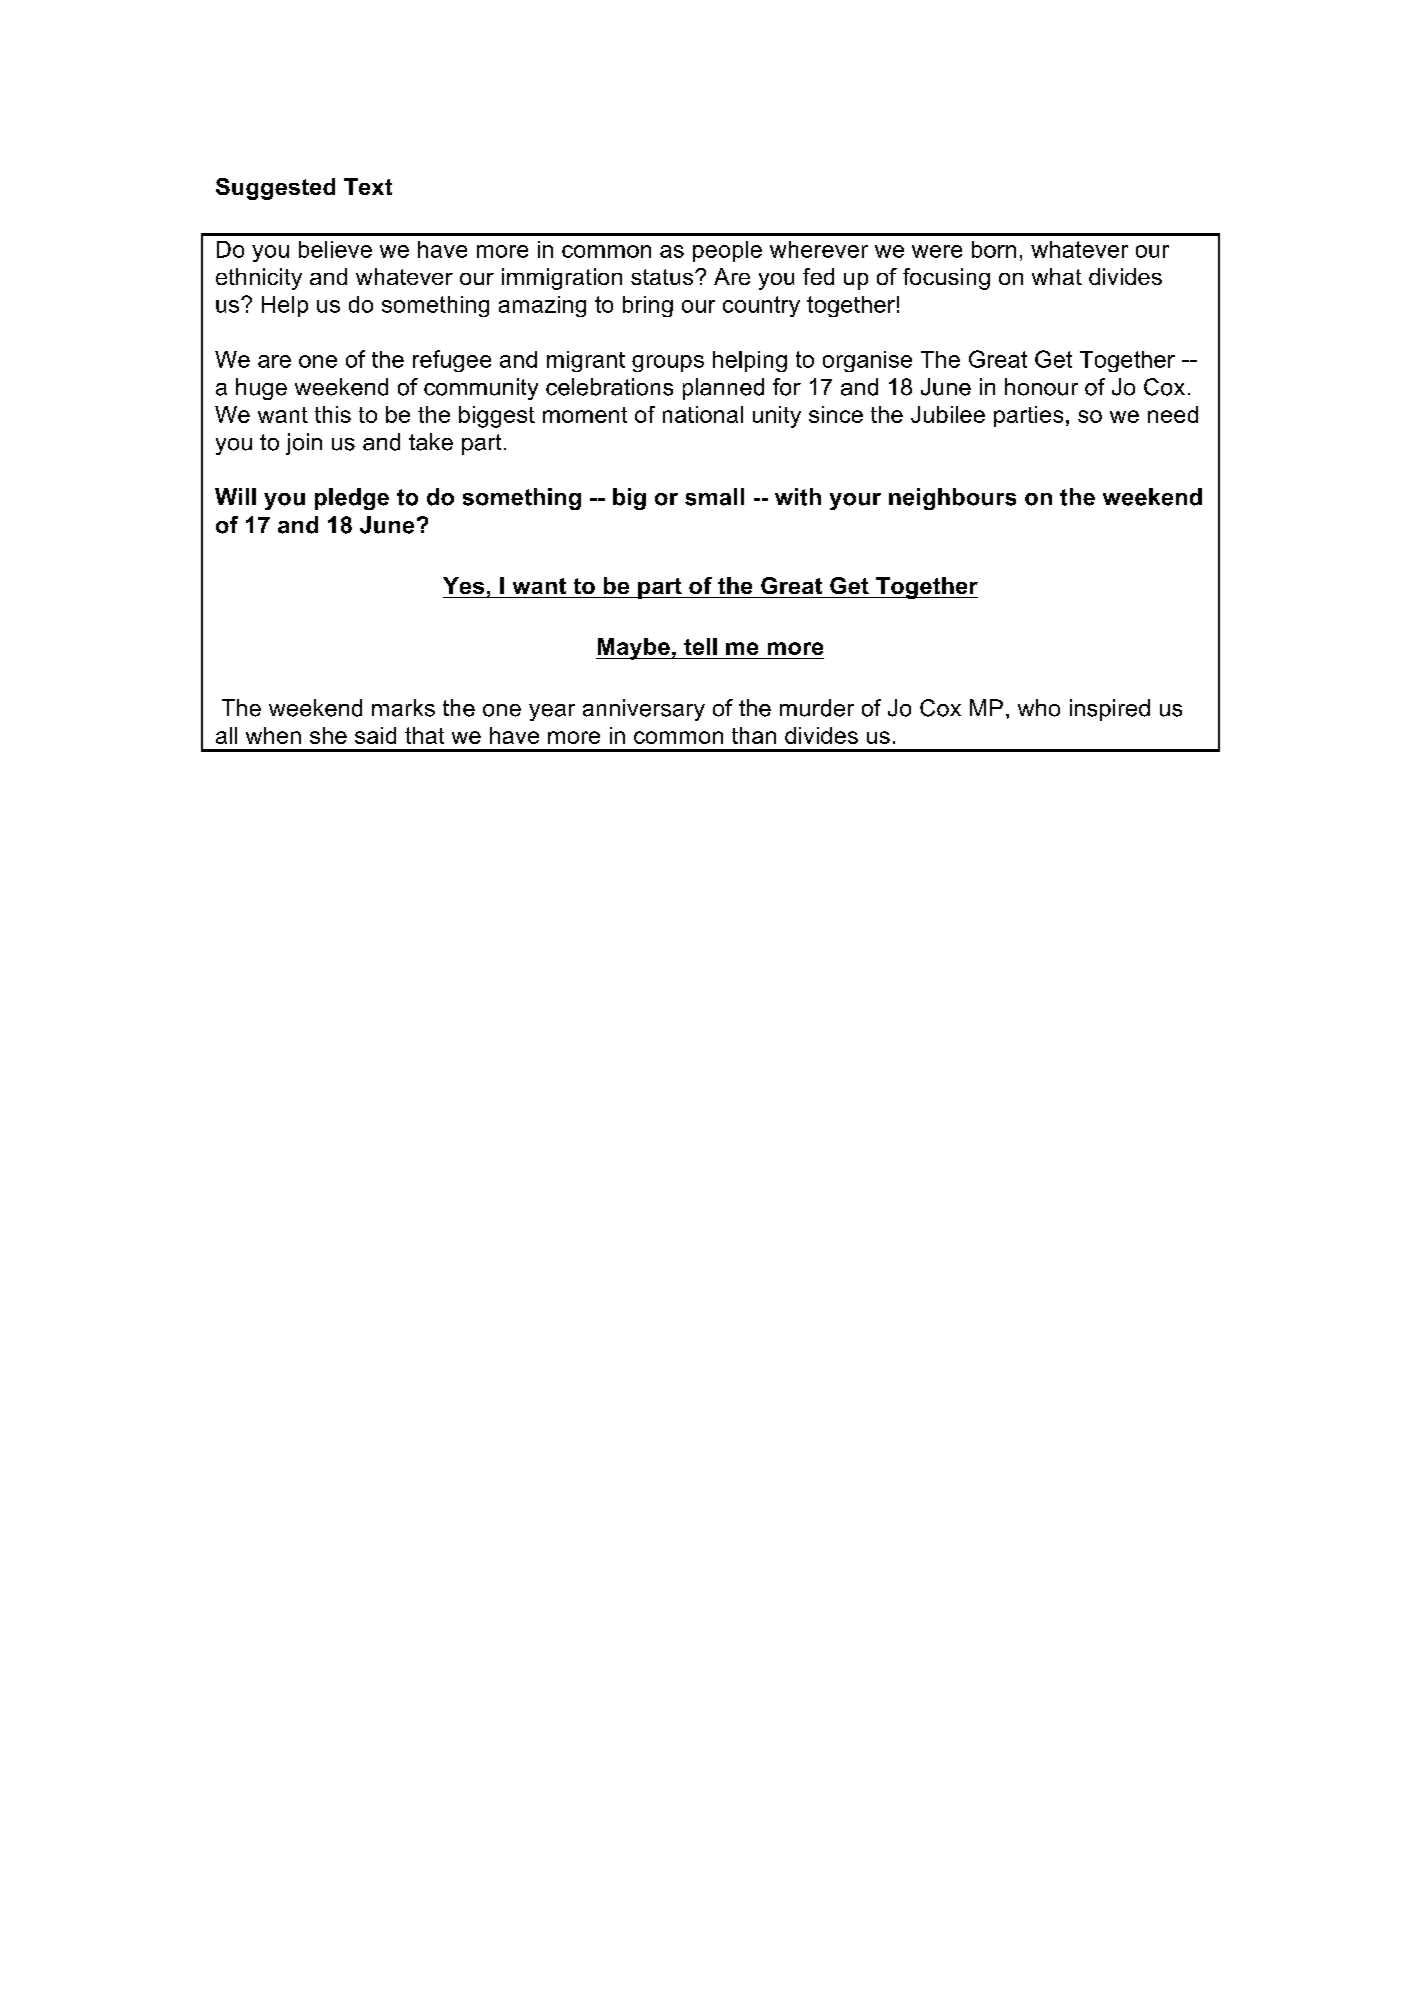  I want to click on join, so click(304, 444).
